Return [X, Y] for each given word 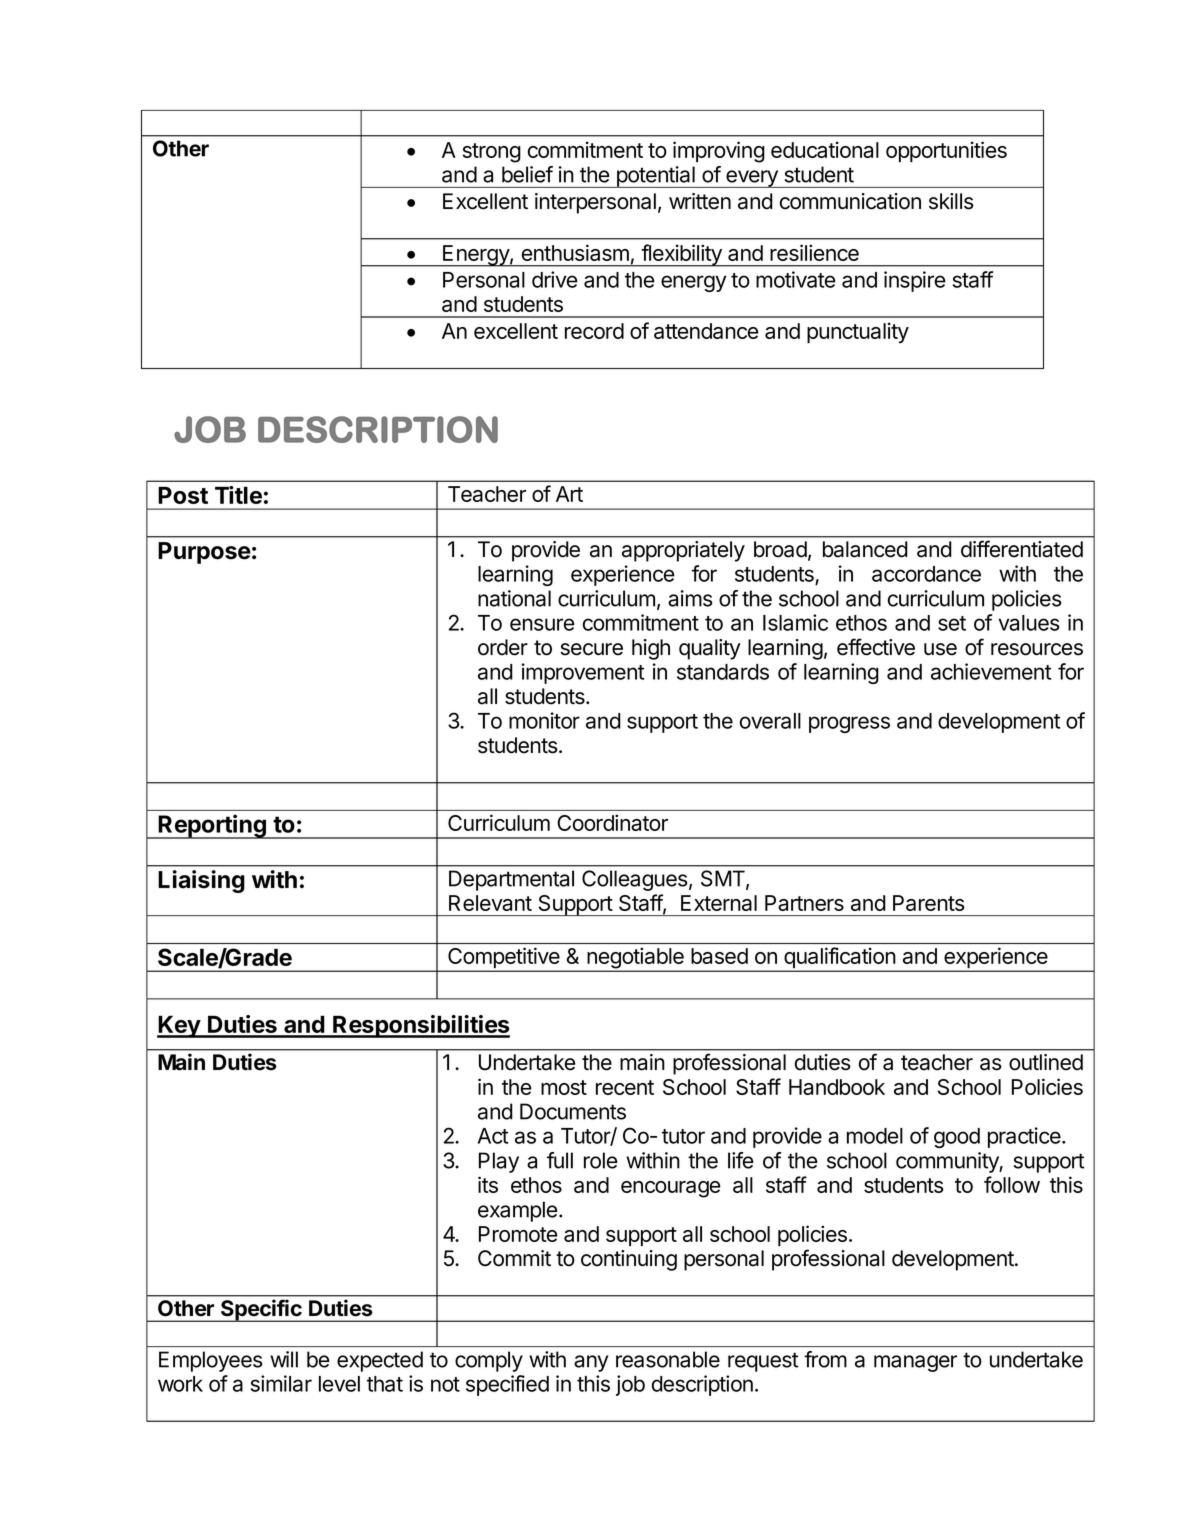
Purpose [204, 553]
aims [690, 598]
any [591, 1363]
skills [951, 201]
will [284, 1359]
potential [655, 177]
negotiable [635, 959]
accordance [926, 574]
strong [491, 153]
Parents [929, 903]
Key [179, 1026]
